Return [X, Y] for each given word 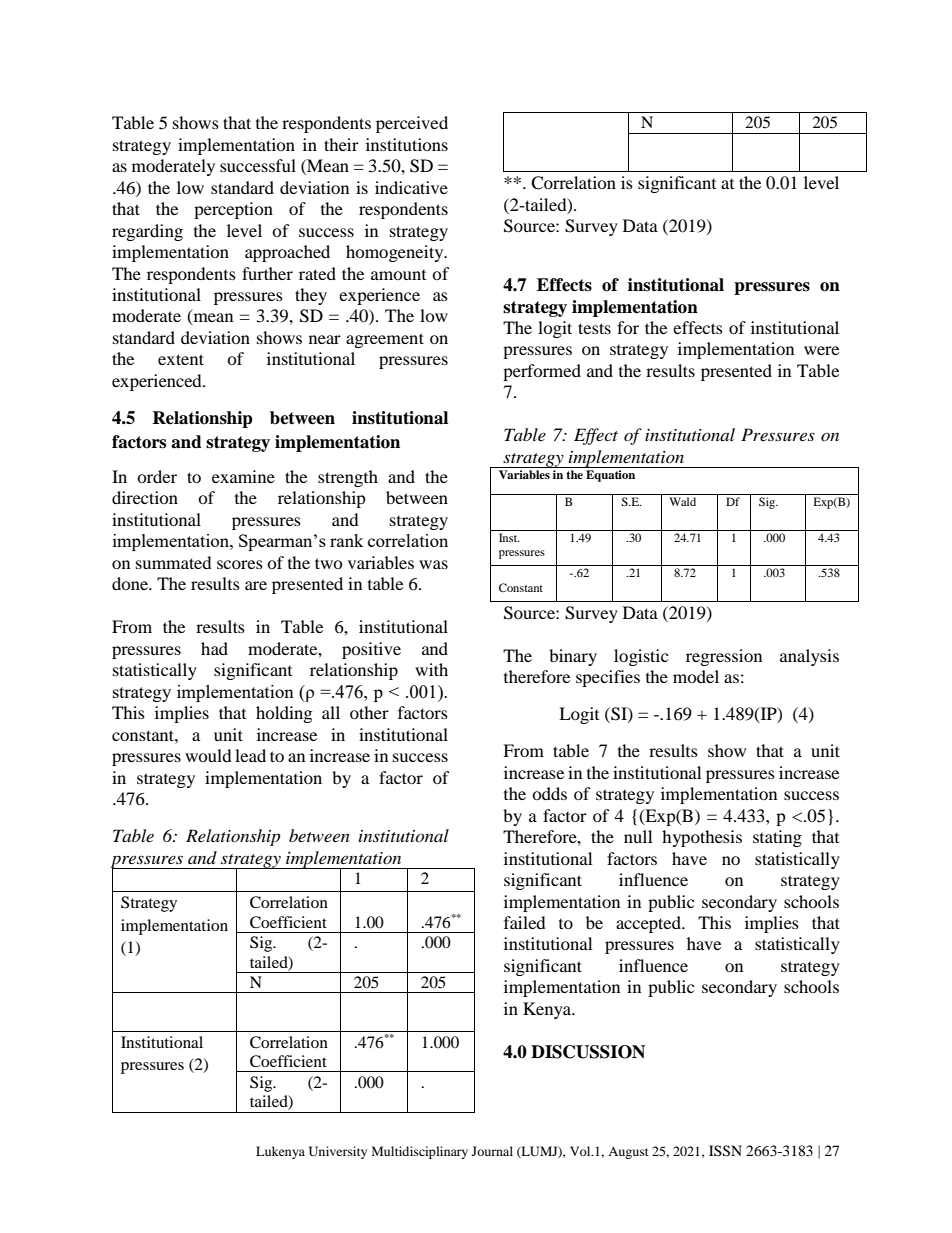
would [208, 755]
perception [233, 210]
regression [724, 657]
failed [525, 922]
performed [542, 372]
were [821, 350]
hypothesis [702, 838]
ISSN [725, 1151]
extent [181, 359]
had [214, 648]
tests [594, 328]
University [338, 1152]
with [431, 669]
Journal [492, 1151]
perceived [412, 124]
